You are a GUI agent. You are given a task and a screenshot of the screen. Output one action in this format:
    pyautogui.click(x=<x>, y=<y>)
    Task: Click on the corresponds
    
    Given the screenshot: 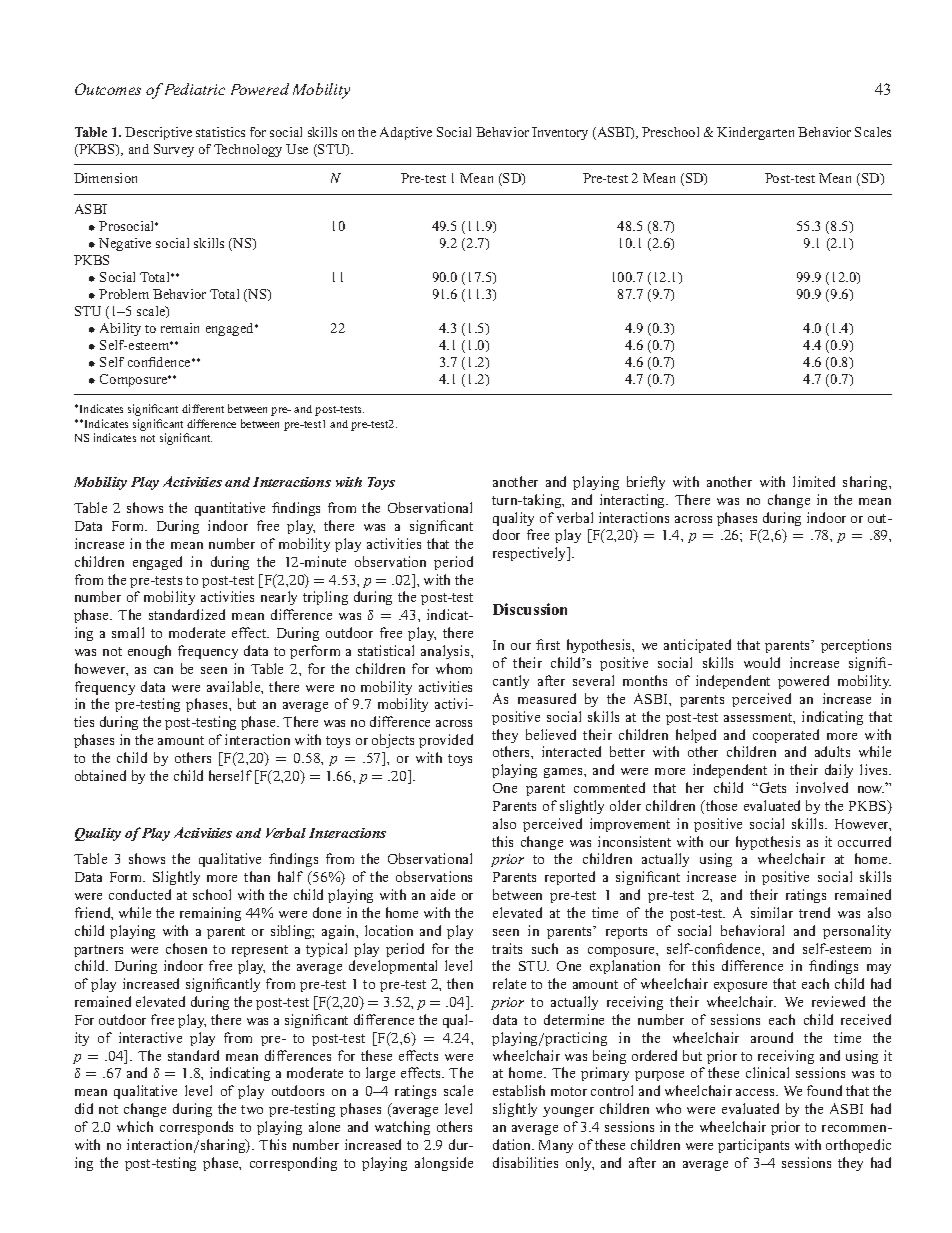 What is the action you would take?
    pyautogui.click(x=196, y=1128)
